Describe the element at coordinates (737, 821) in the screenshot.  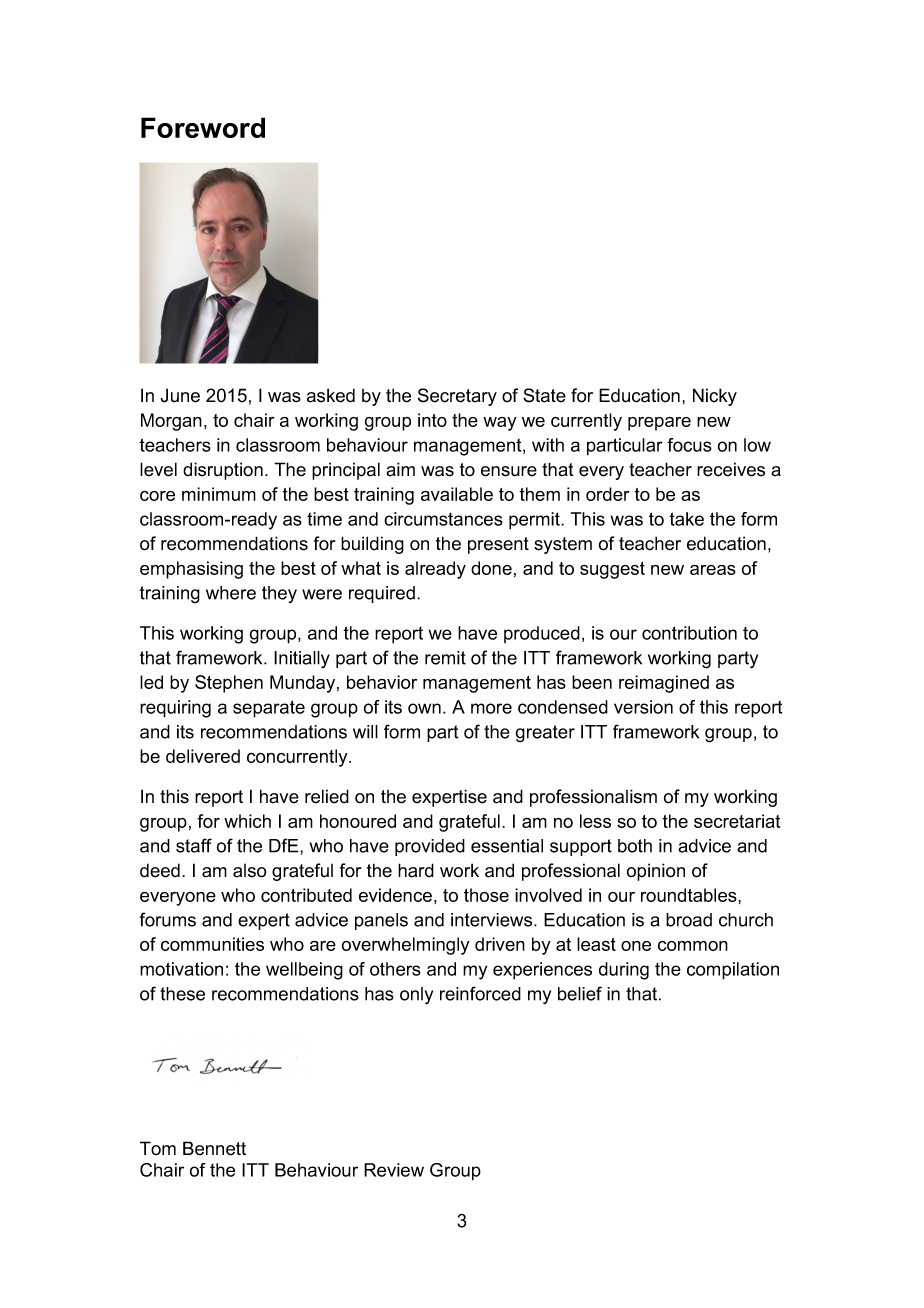
I see `secretariat` at that location.
